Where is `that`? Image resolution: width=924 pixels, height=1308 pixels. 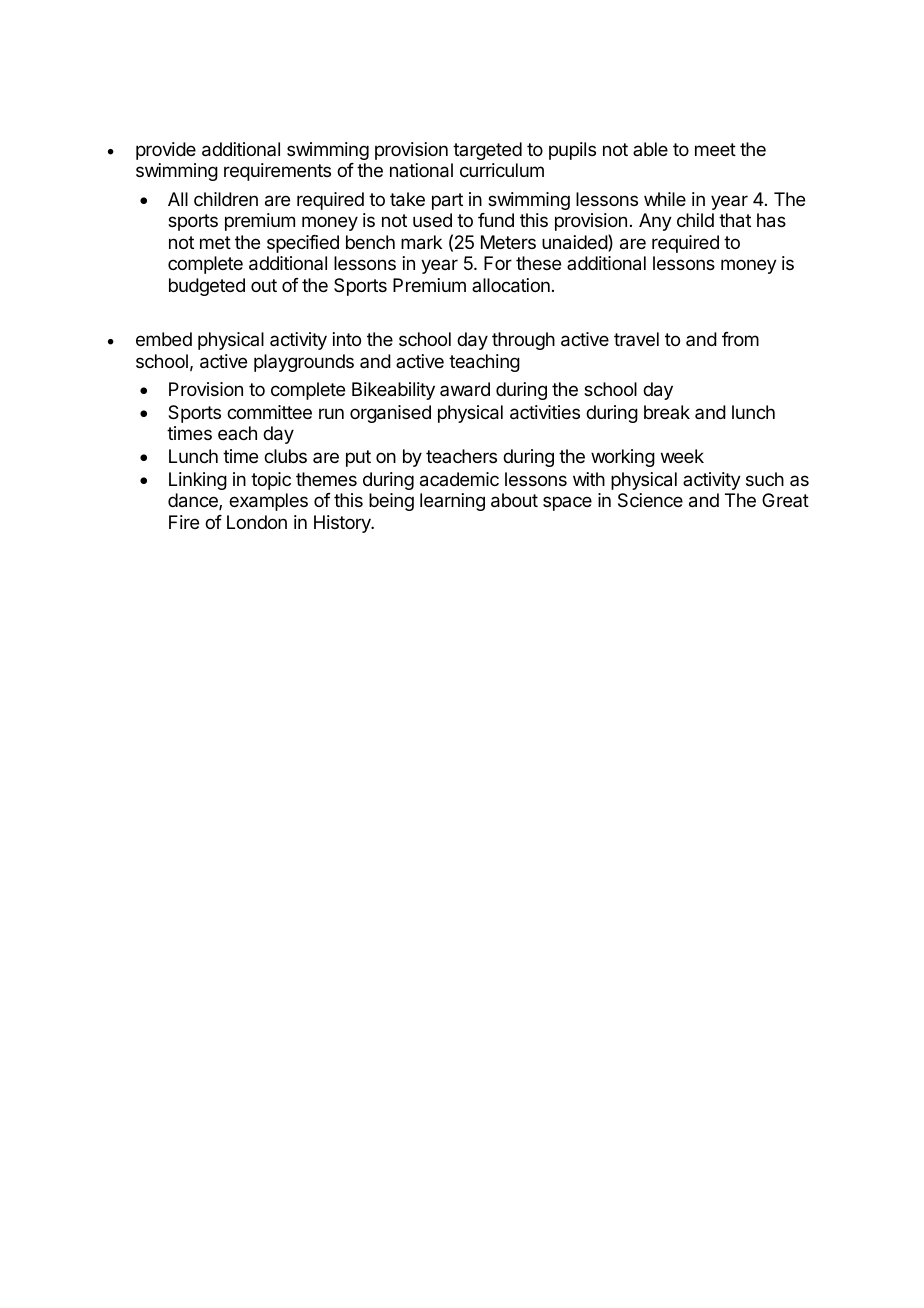
that is located at coordinates (735, 220).
